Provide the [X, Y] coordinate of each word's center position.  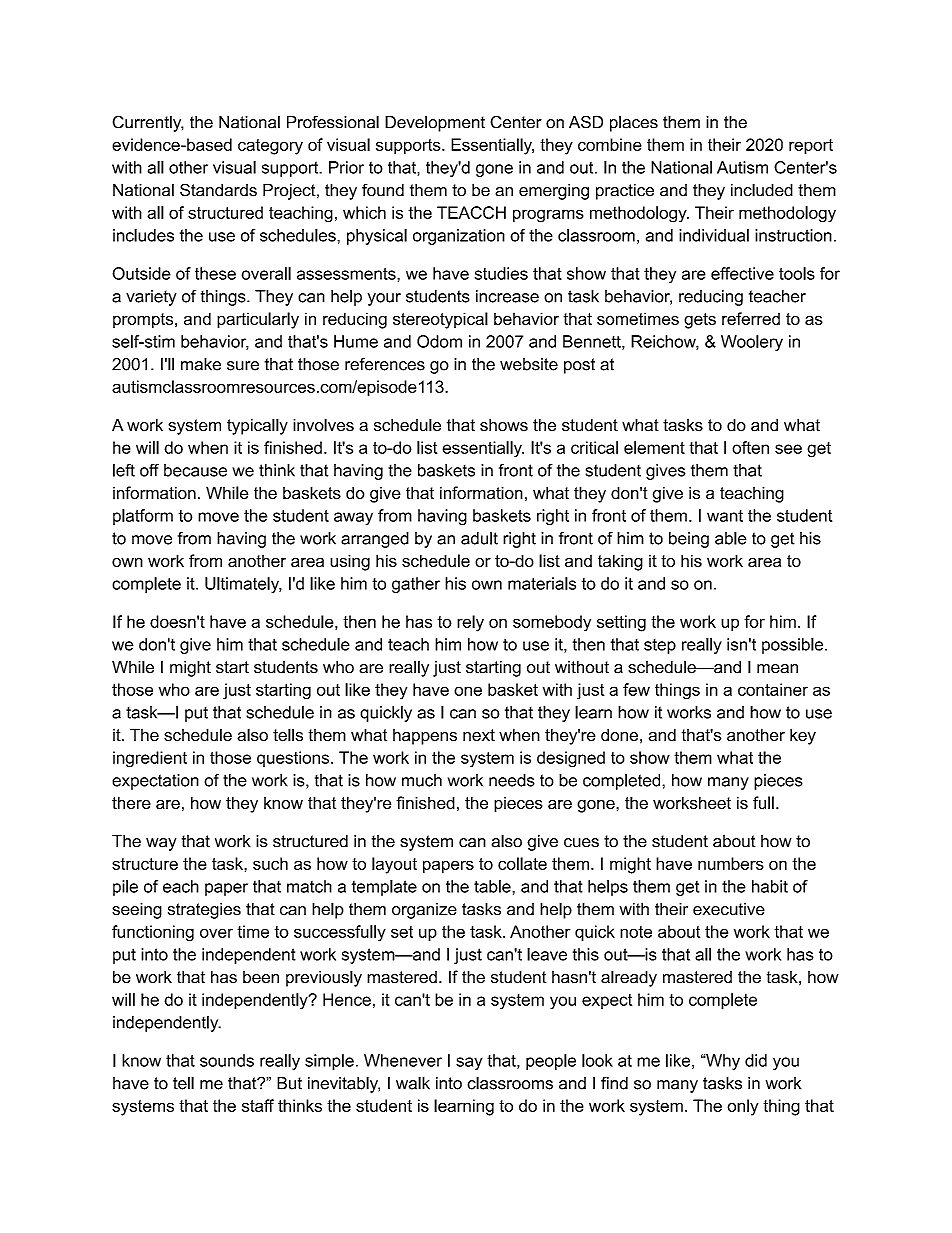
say [469, 1063]
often [750, 447]
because [195, 470]
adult [479, 538]
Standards [218, 190]
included [762, 190]
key [803, 736]
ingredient [150, 759]
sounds [227, 1060]
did [756, 1060]
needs [512, 780]
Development [435, 123]
